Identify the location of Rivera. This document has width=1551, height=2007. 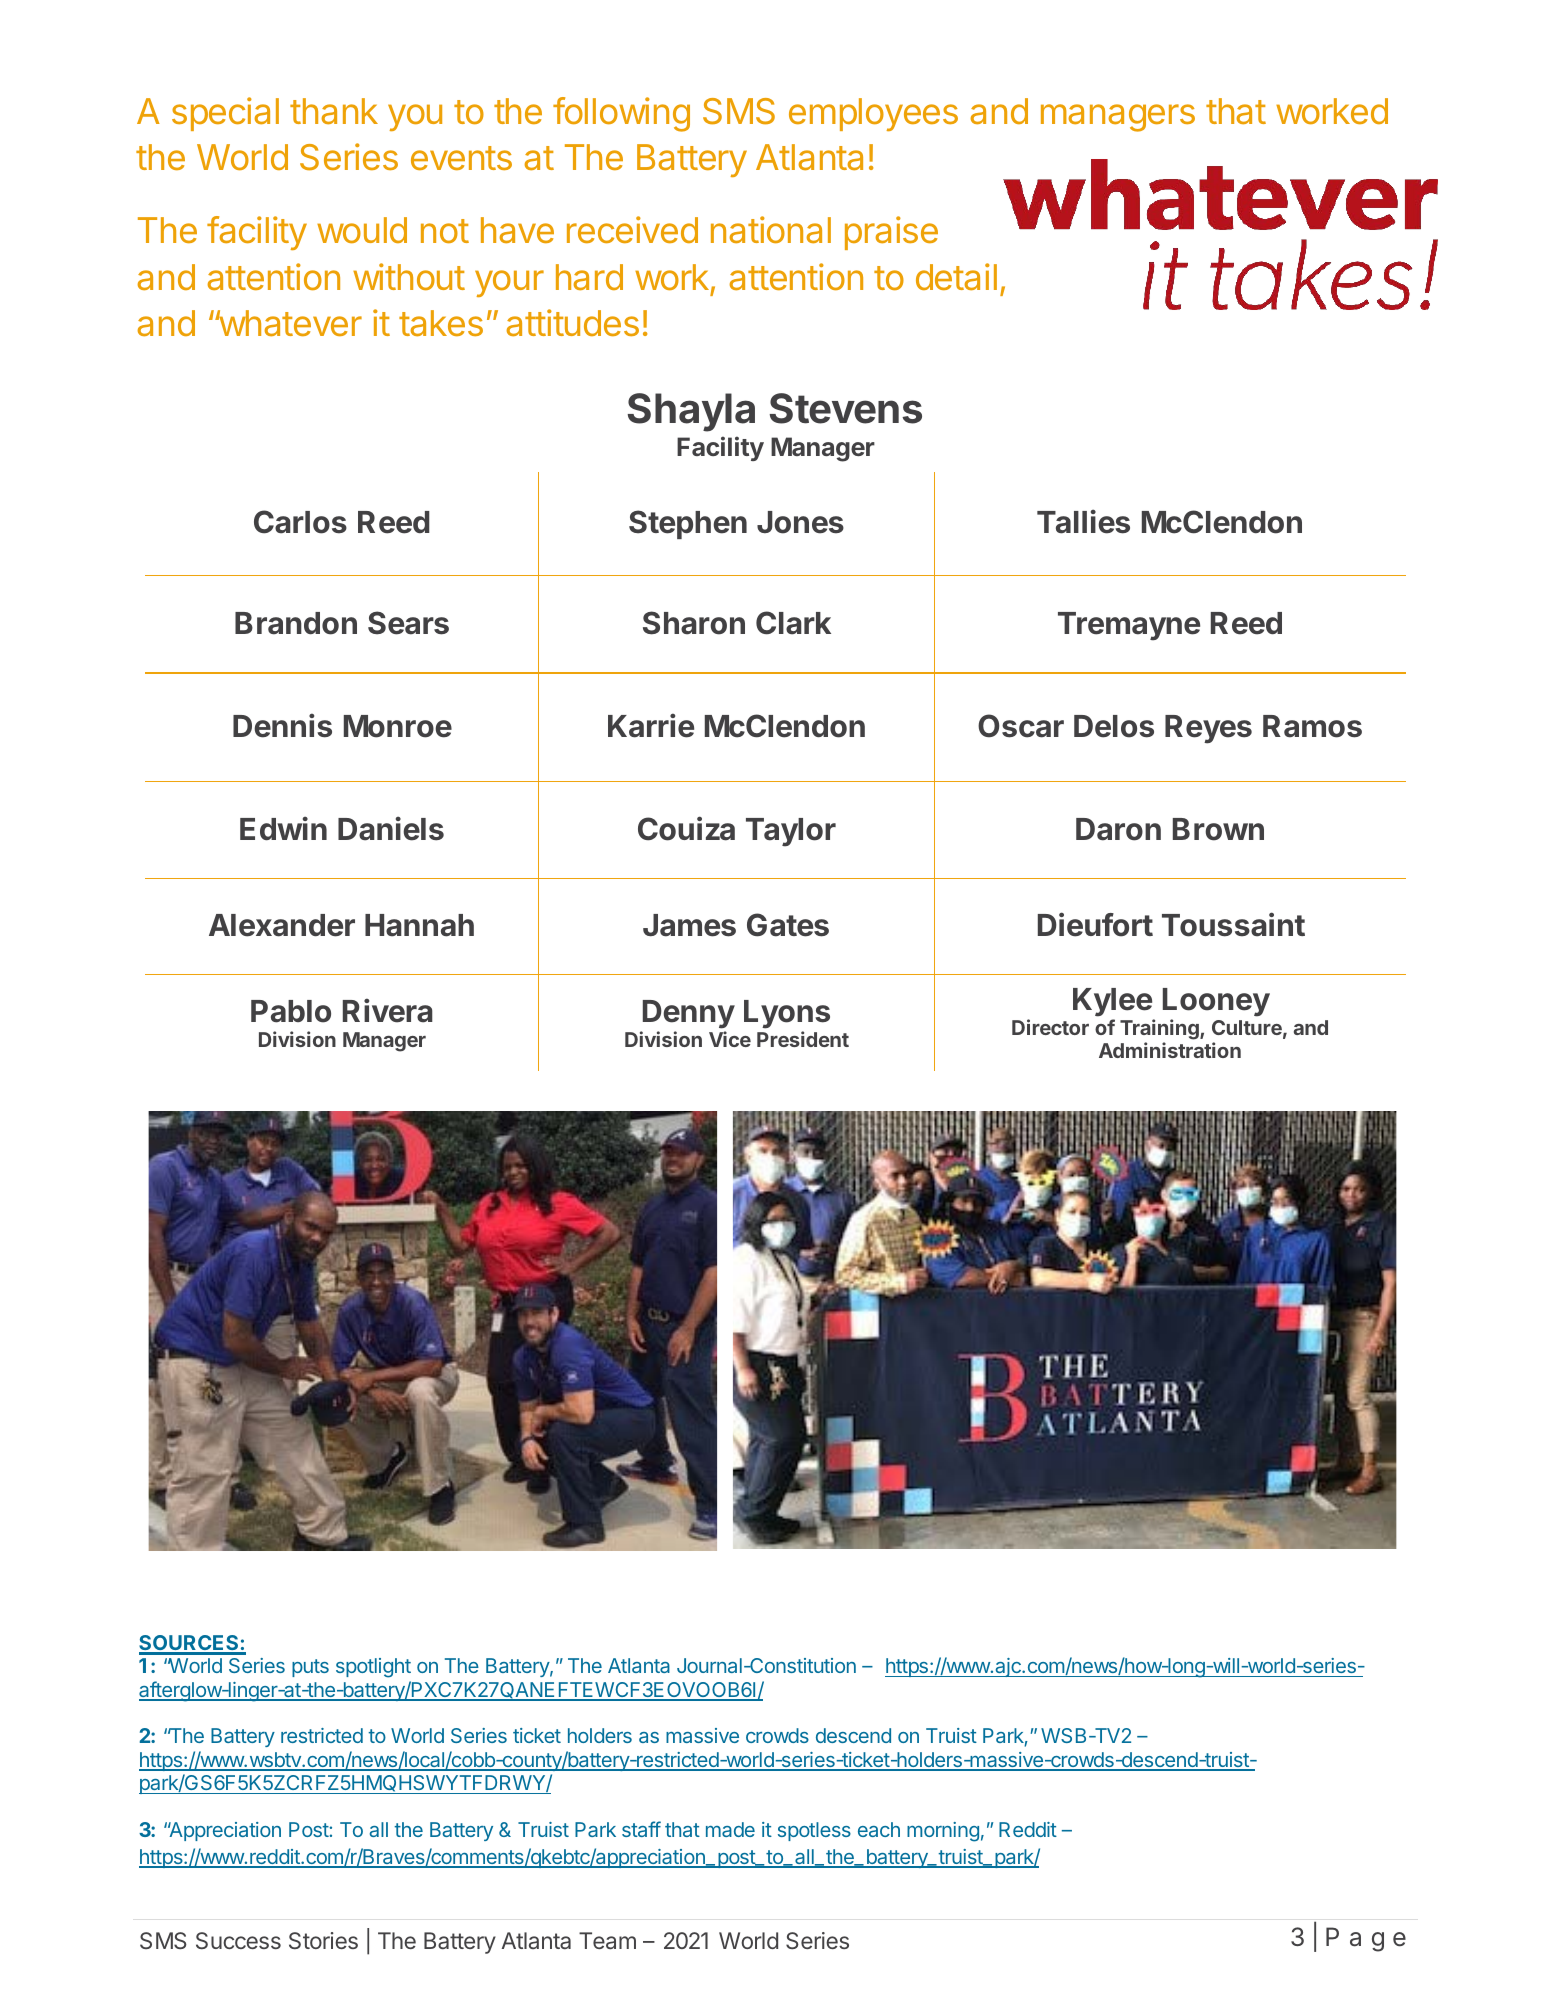
(388, 1010).
